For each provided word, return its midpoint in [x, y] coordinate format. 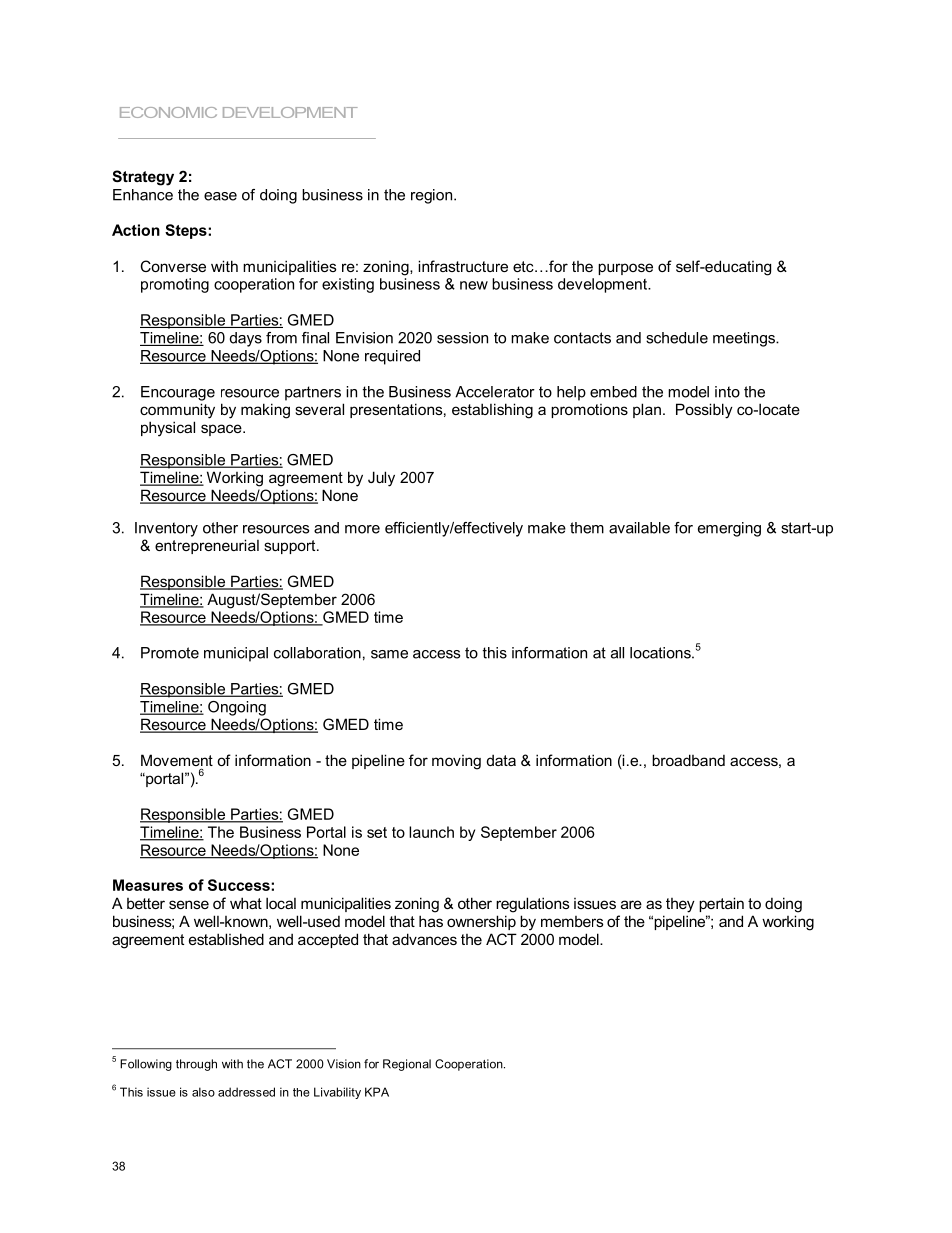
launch [431, 832]
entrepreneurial [207, 546]
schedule [677, 338]
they [680, 905]
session [462, 338]
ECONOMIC [168, 112]
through [196, 1065]
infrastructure [463, 266]
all [617, 653]
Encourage [178, 393]
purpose [625, 269]
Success [240, 885]
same [389, 654]
